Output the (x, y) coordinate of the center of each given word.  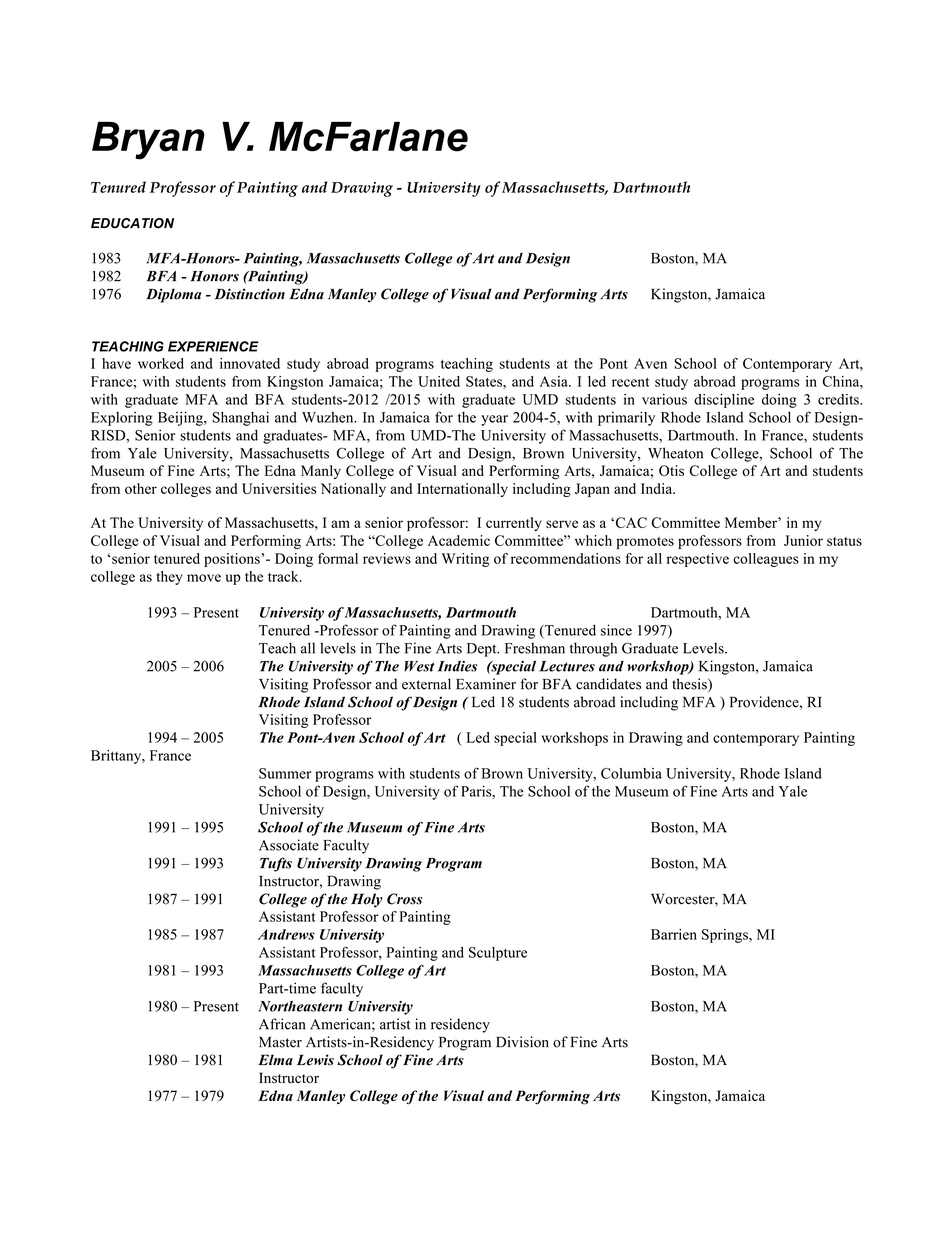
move (204, 578)
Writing (466, 560)
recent (630, 382)
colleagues (766, 560)
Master (280, 1042)
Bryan (148, 141)
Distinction (250, 294)
